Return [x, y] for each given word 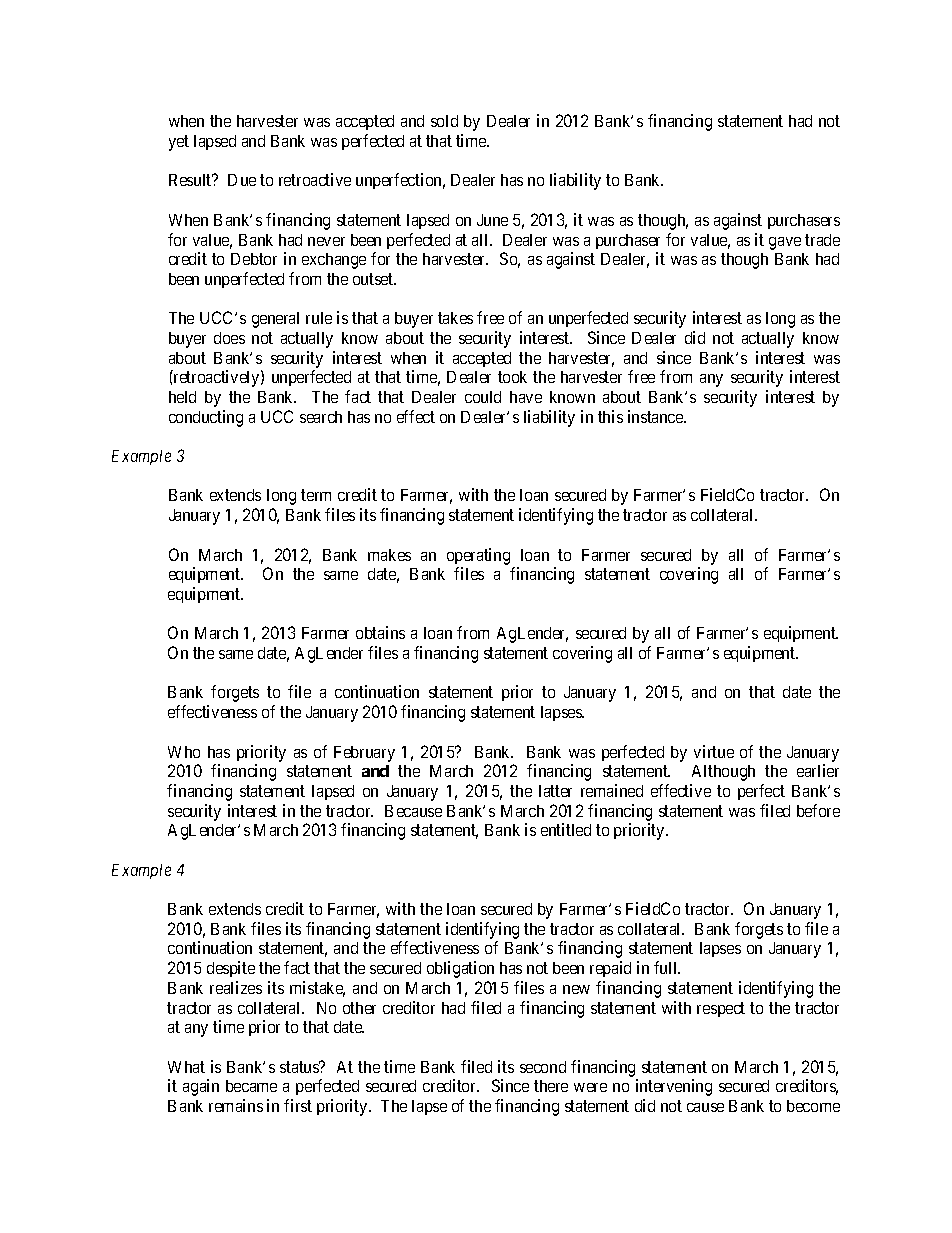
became [251, 1086]
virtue [714, 751]
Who [184, 752]
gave [785, 243]
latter [555, 791]
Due [242, 180]
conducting [206, 418]
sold [444, 121]
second [543, 1067]
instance [656, 416]
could [483, 397]
